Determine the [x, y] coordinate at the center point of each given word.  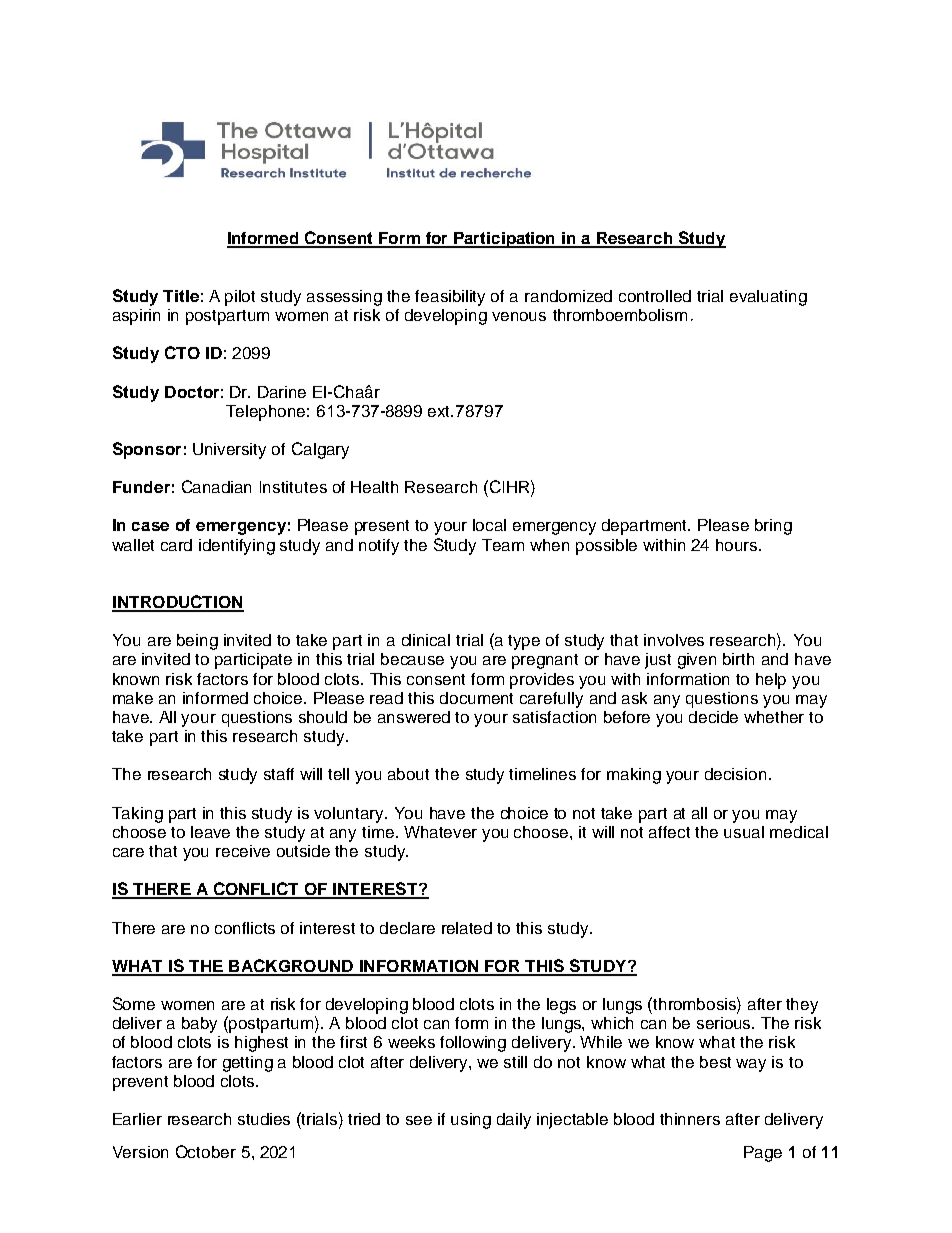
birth [738, 659]
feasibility [450, 298]
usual [744, 832]
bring [773, 527]
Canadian [216, 486]
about [408, 774]
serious [725, 1023]
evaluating [768, 298]
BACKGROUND [291, 967]
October [206, 1151]
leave [210, 832]
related [467, 928]
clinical [426, 640]
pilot [240, 298]
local [489, 525]
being [197, 642]
